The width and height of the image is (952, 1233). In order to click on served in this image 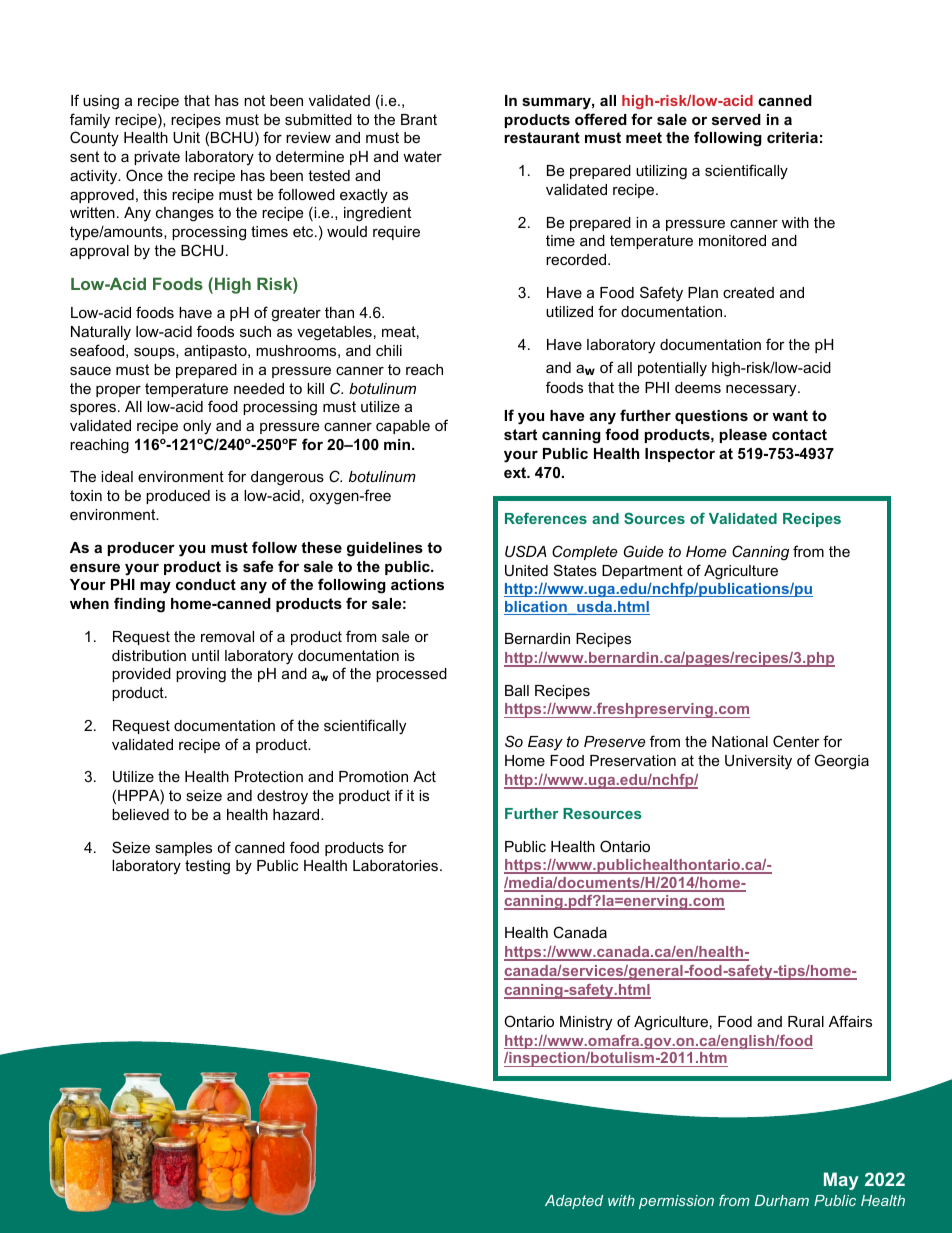, I will do `click(736, 119)`.
